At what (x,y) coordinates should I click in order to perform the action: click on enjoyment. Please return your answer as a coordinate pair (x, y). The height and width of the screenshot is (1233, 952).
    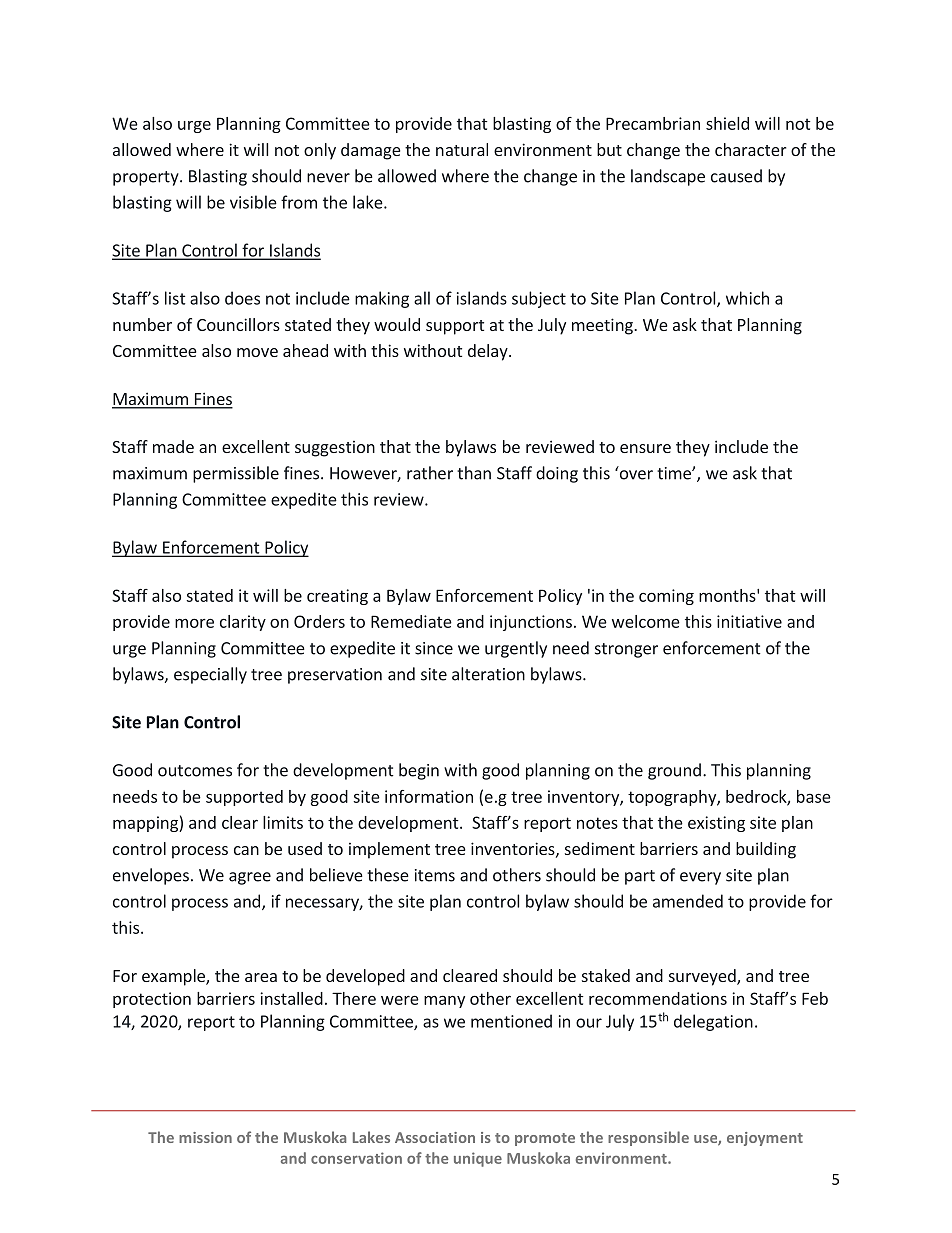
    Looking at the image, I should click on (765, 1139).
